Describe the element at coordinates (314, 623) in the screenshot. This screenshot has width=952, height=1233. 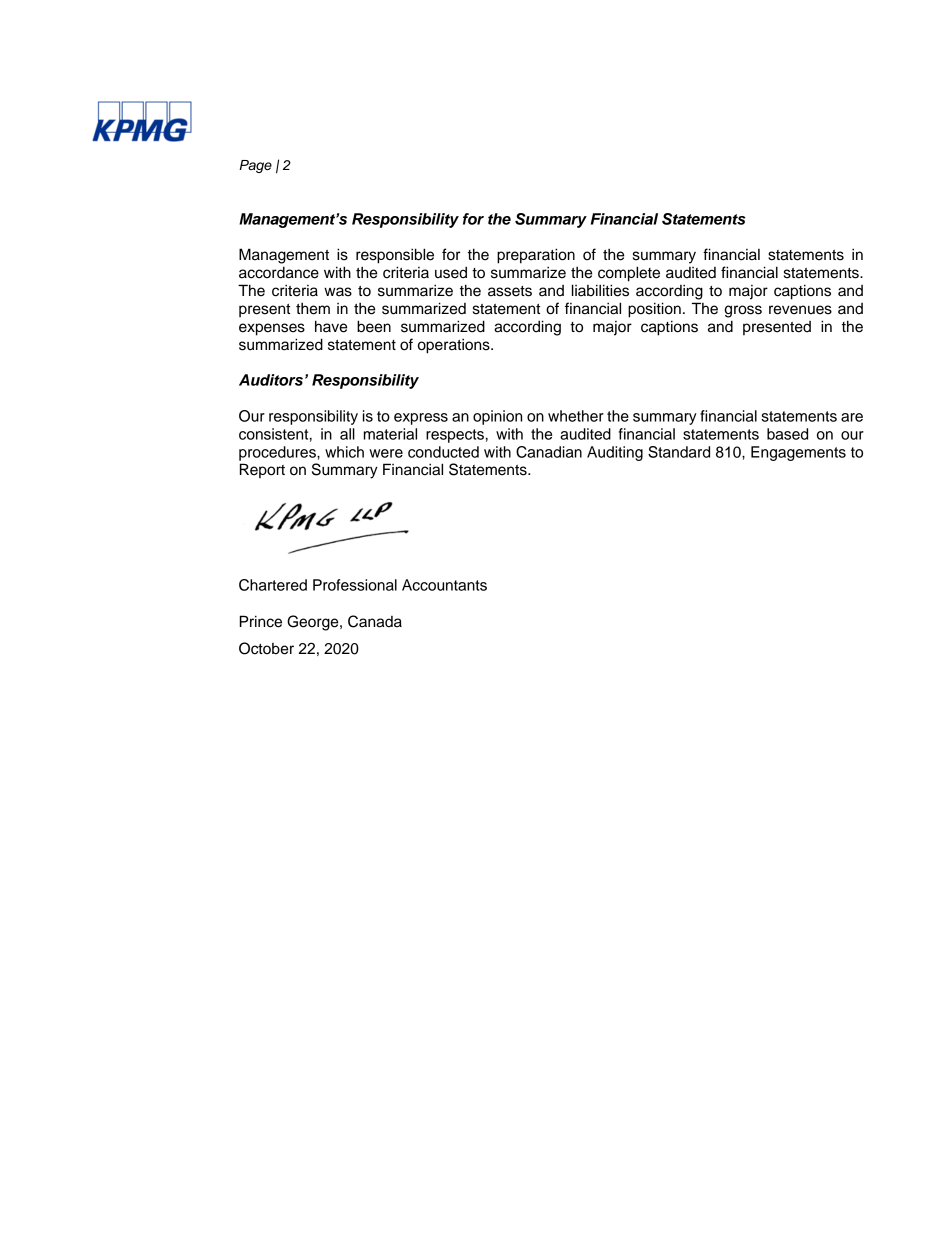
I see `George` at that location.
